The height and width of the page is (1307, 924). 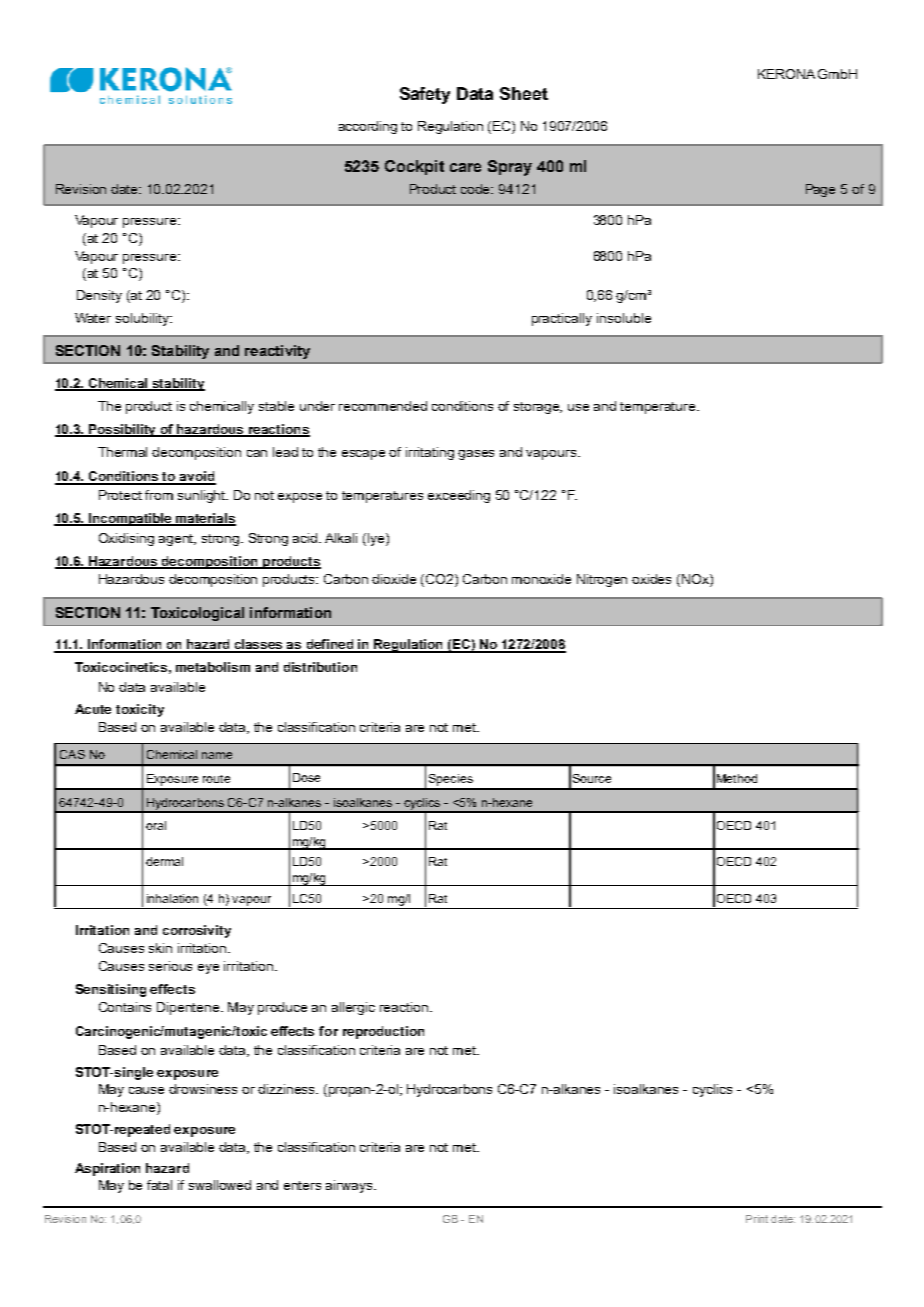 What do you see at coordinates (651, 579) in the page?
I see `oxides` at bounding box center [651, 579].
